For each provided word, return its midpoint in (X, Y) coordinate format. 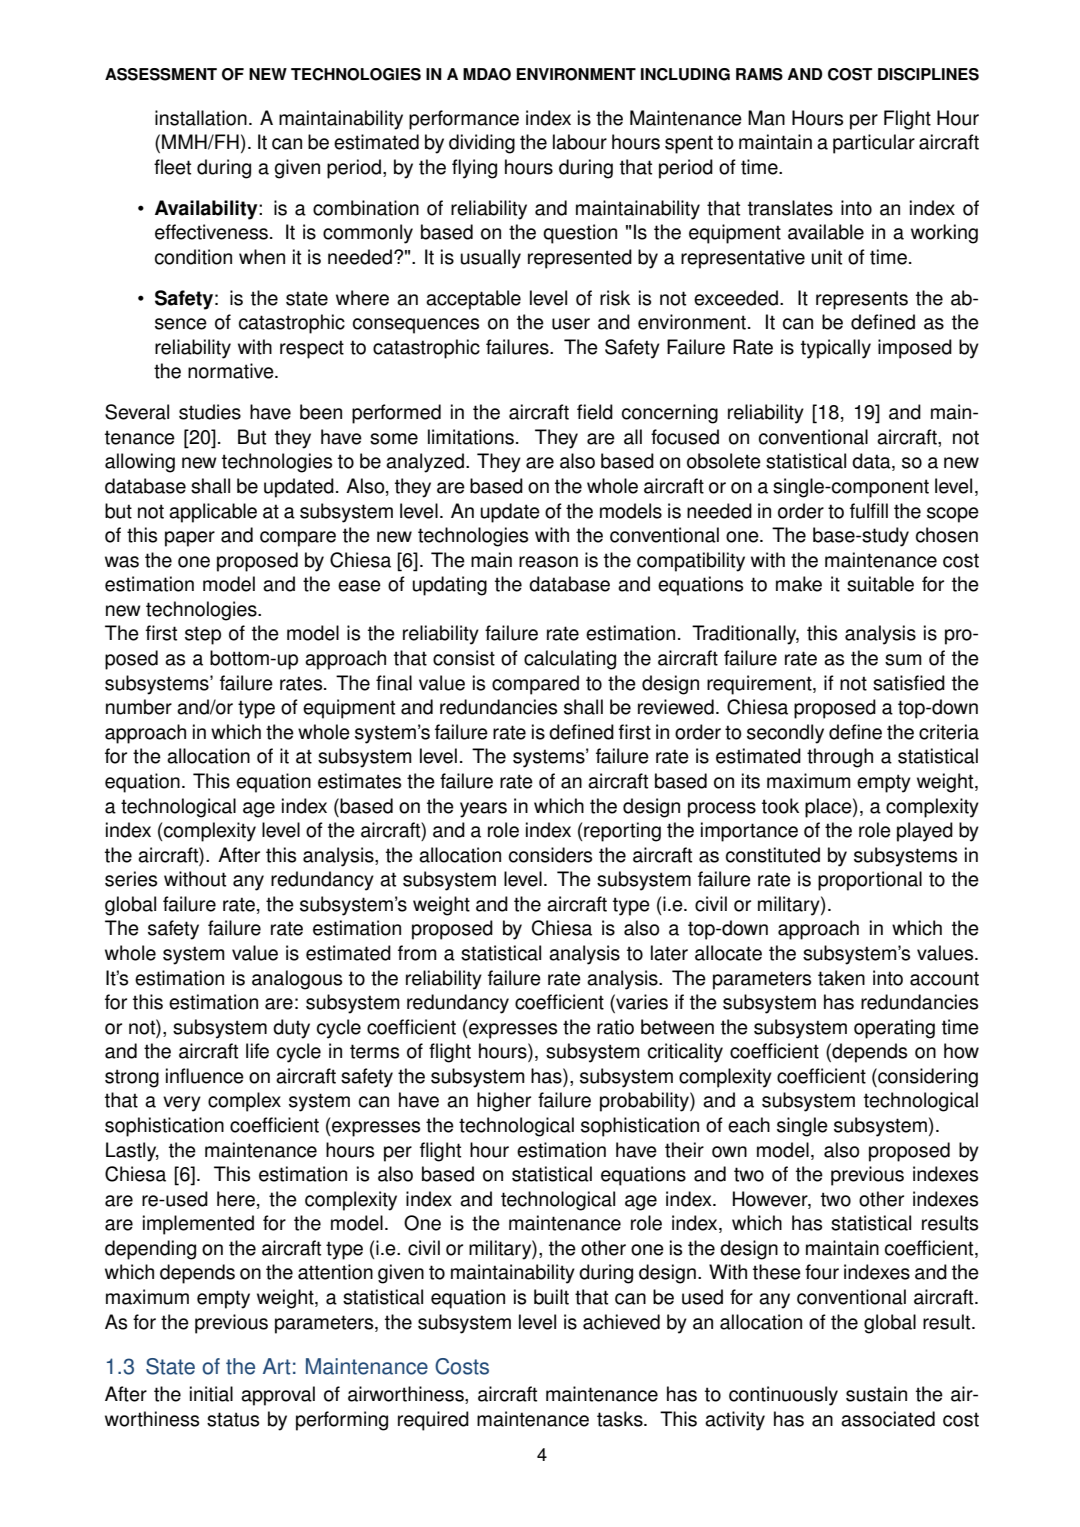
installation (201, 118)
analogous (297, 980)
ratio (615, 1027)
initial (211, 1394)
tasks (621, 1419)
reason (548, 562)
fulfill (869, 511)
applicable (213, 513)
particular (874, 144)
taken (841, 978)
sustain (876, 1394)
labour (580, 142)
